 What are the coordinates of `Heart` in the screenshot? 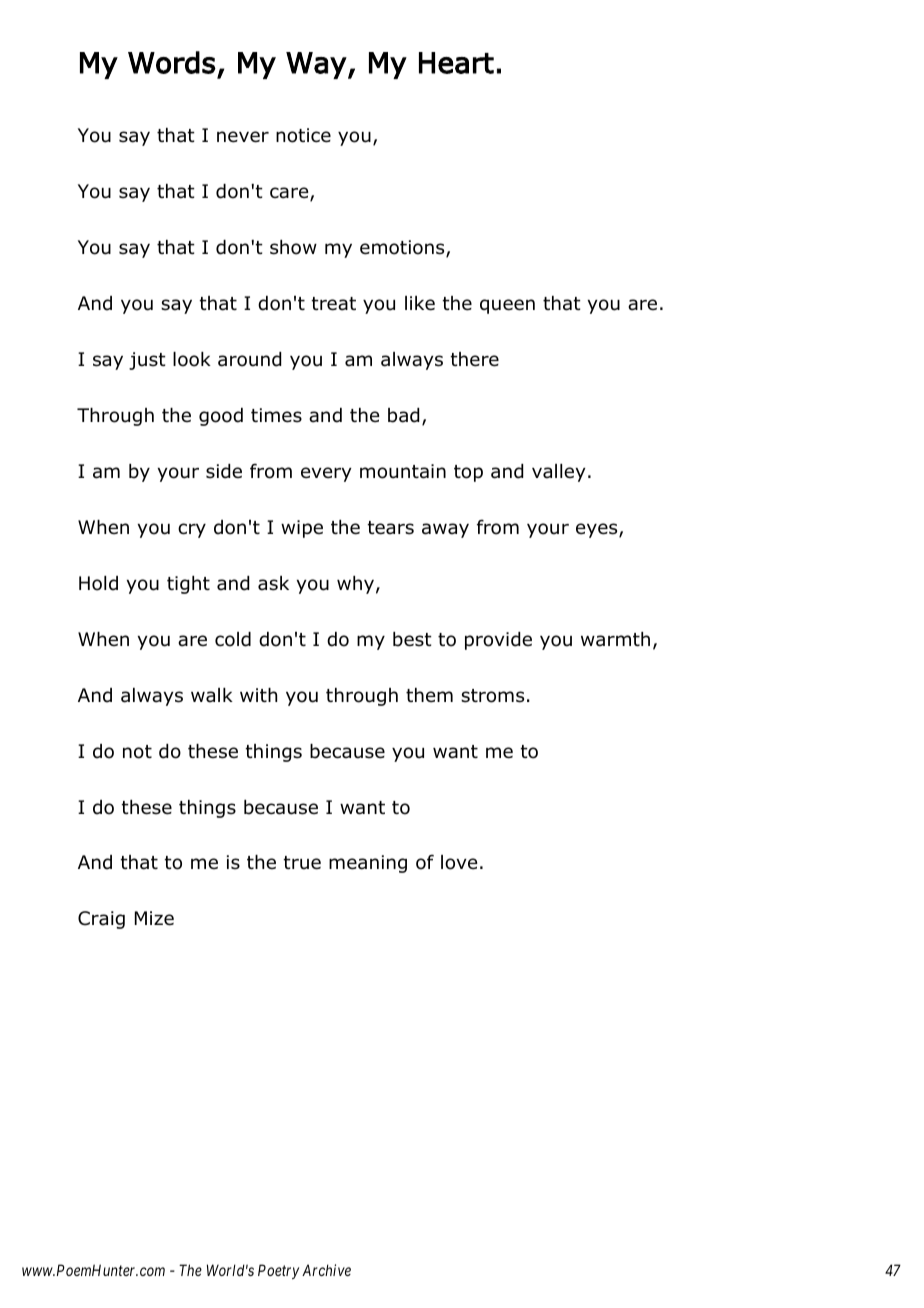 It's located at (456, 63).
